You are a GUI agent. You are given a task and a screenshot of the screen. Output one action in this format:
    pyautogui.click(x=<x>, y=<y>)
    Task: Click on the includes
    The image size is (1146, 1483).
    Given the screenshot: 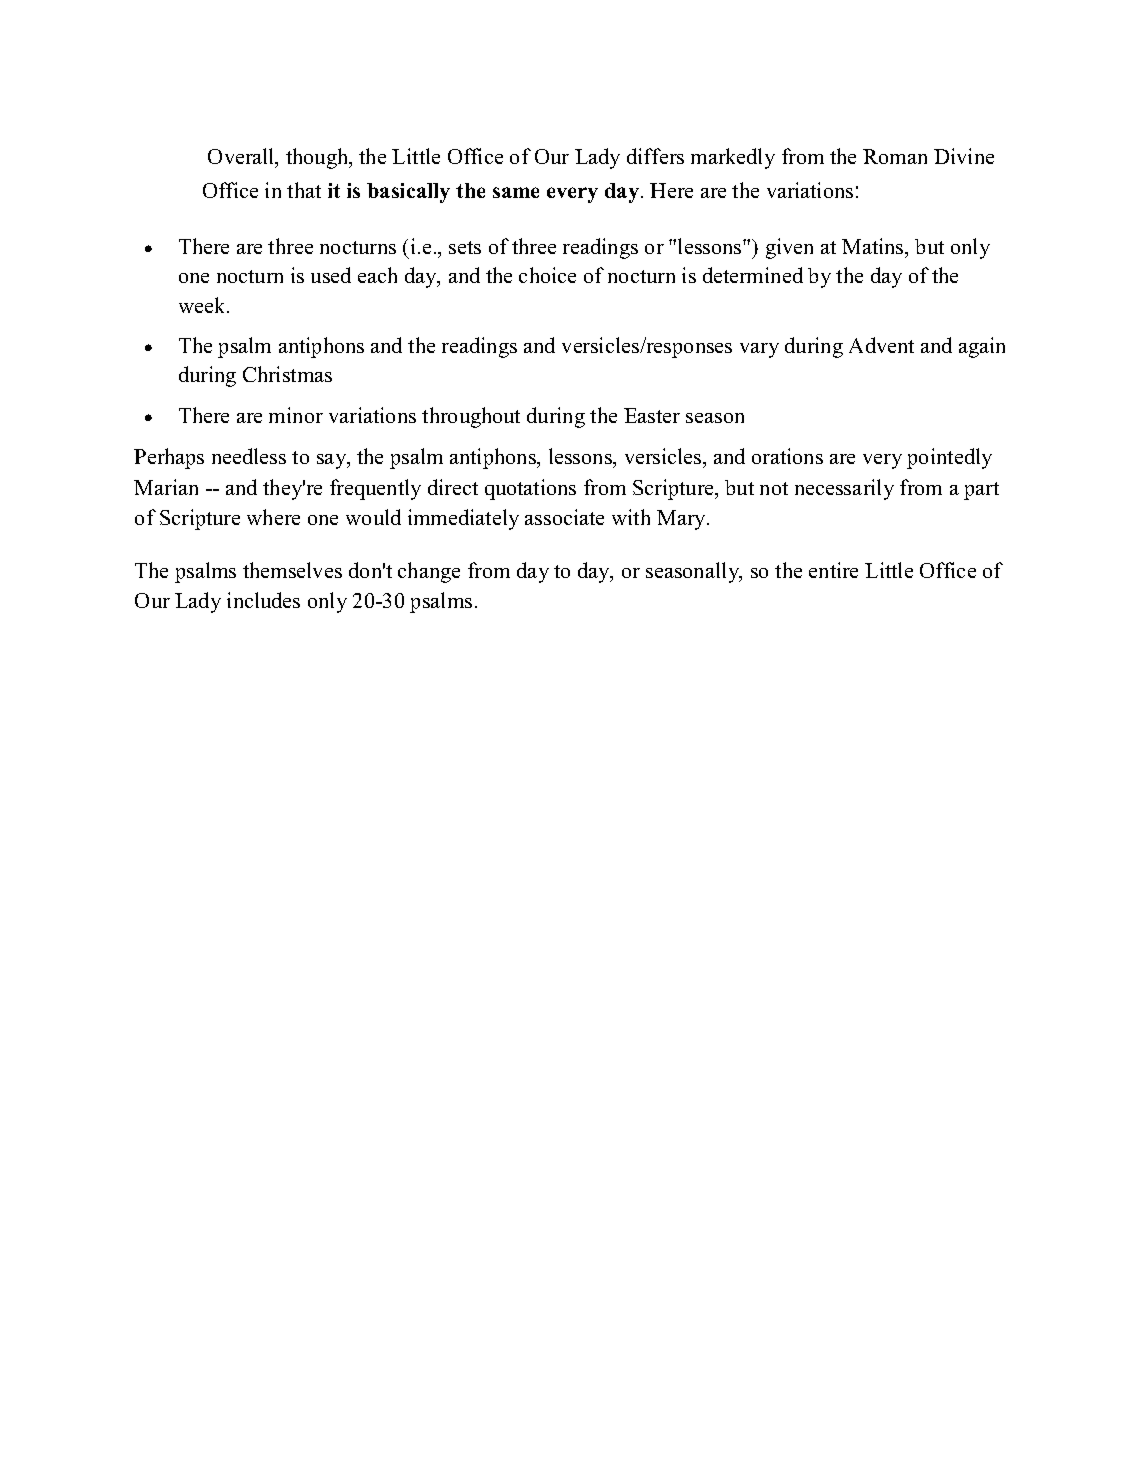 What is the action you would take?
    pyautogui.click(x=263, y=600)
